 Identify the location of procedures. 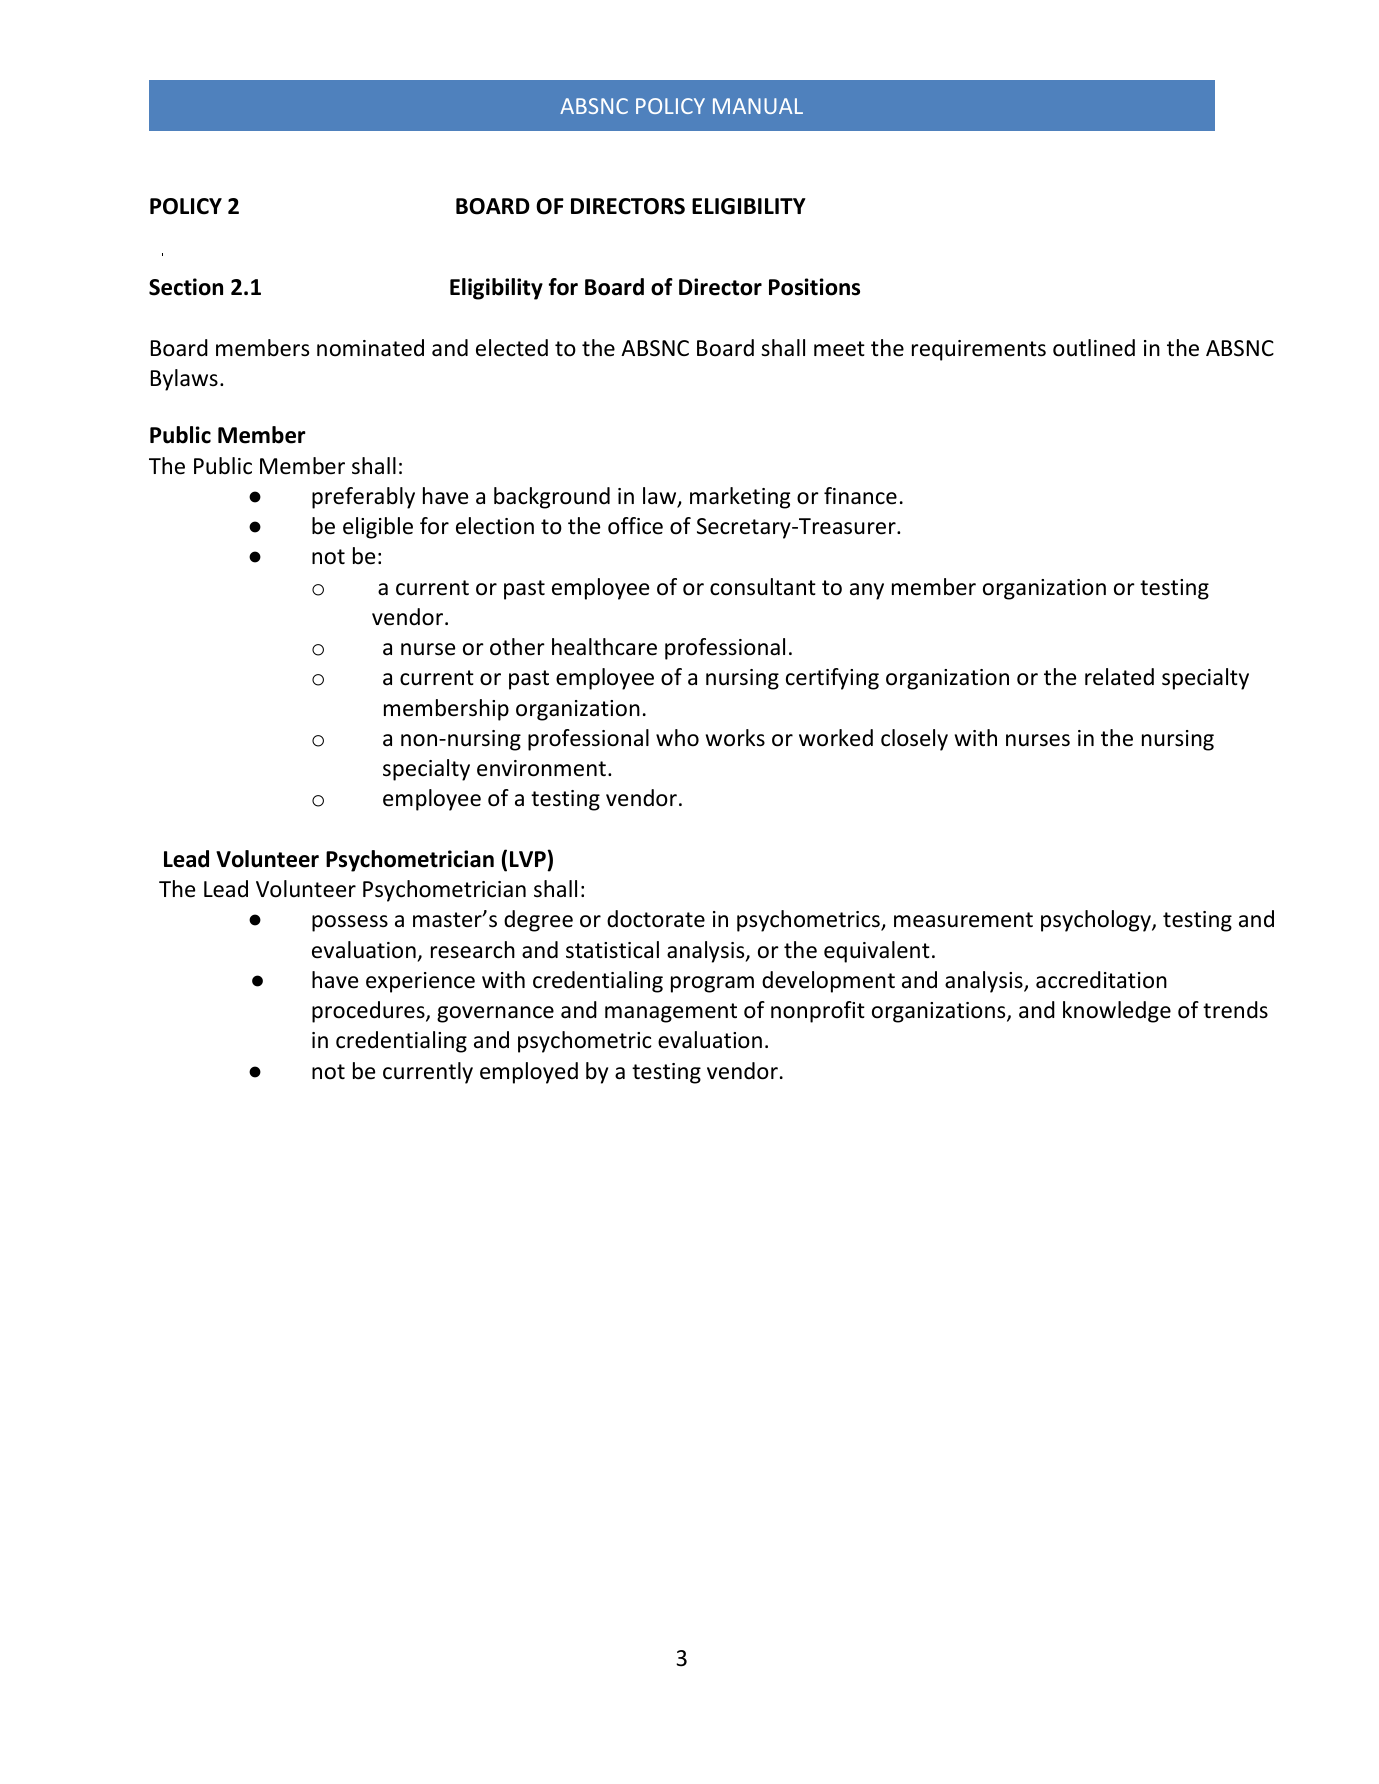
(369, 1012).
